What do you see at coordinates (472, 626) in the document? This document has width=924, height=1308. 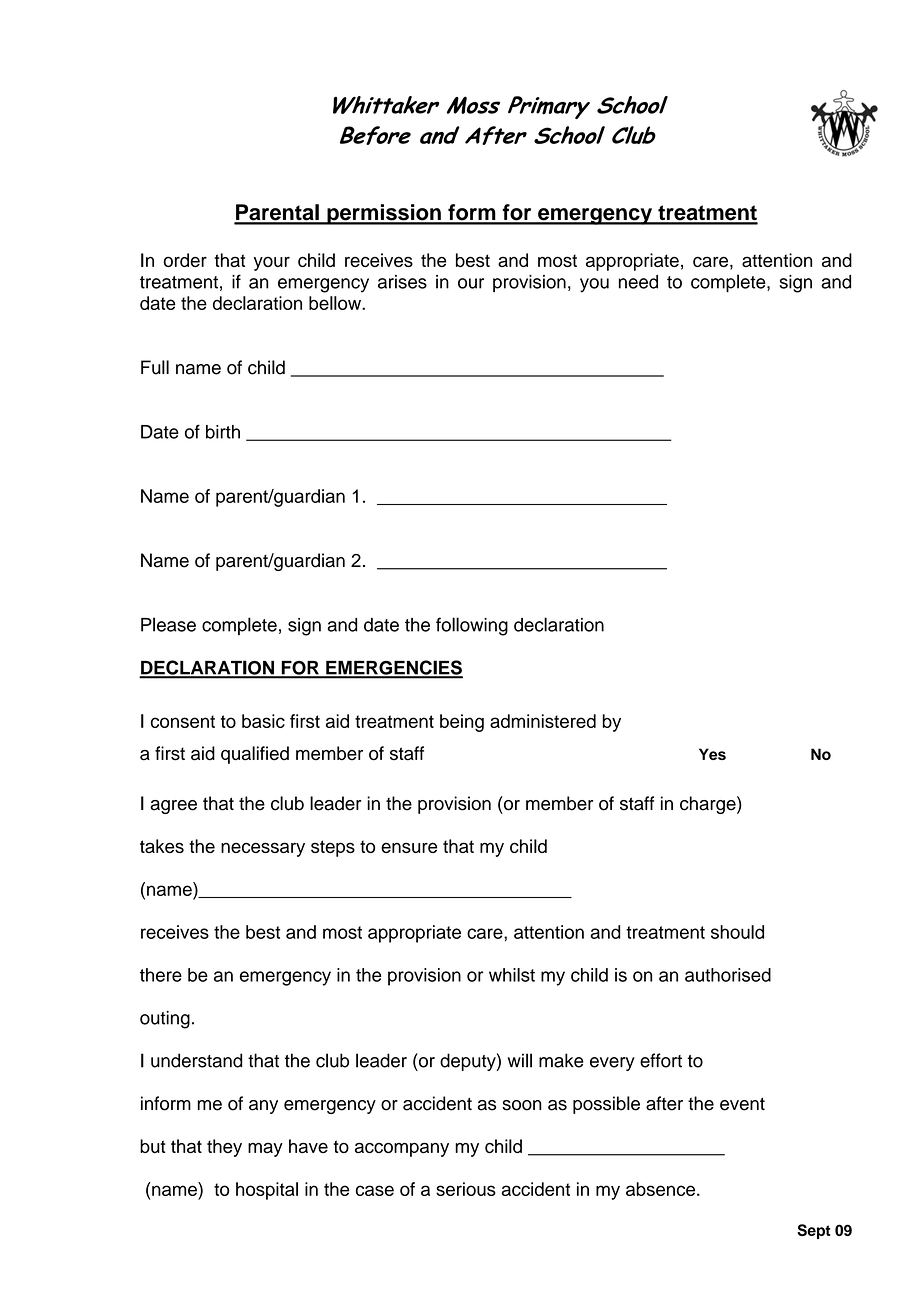 I see `following` at bounding box center [472, 626].
